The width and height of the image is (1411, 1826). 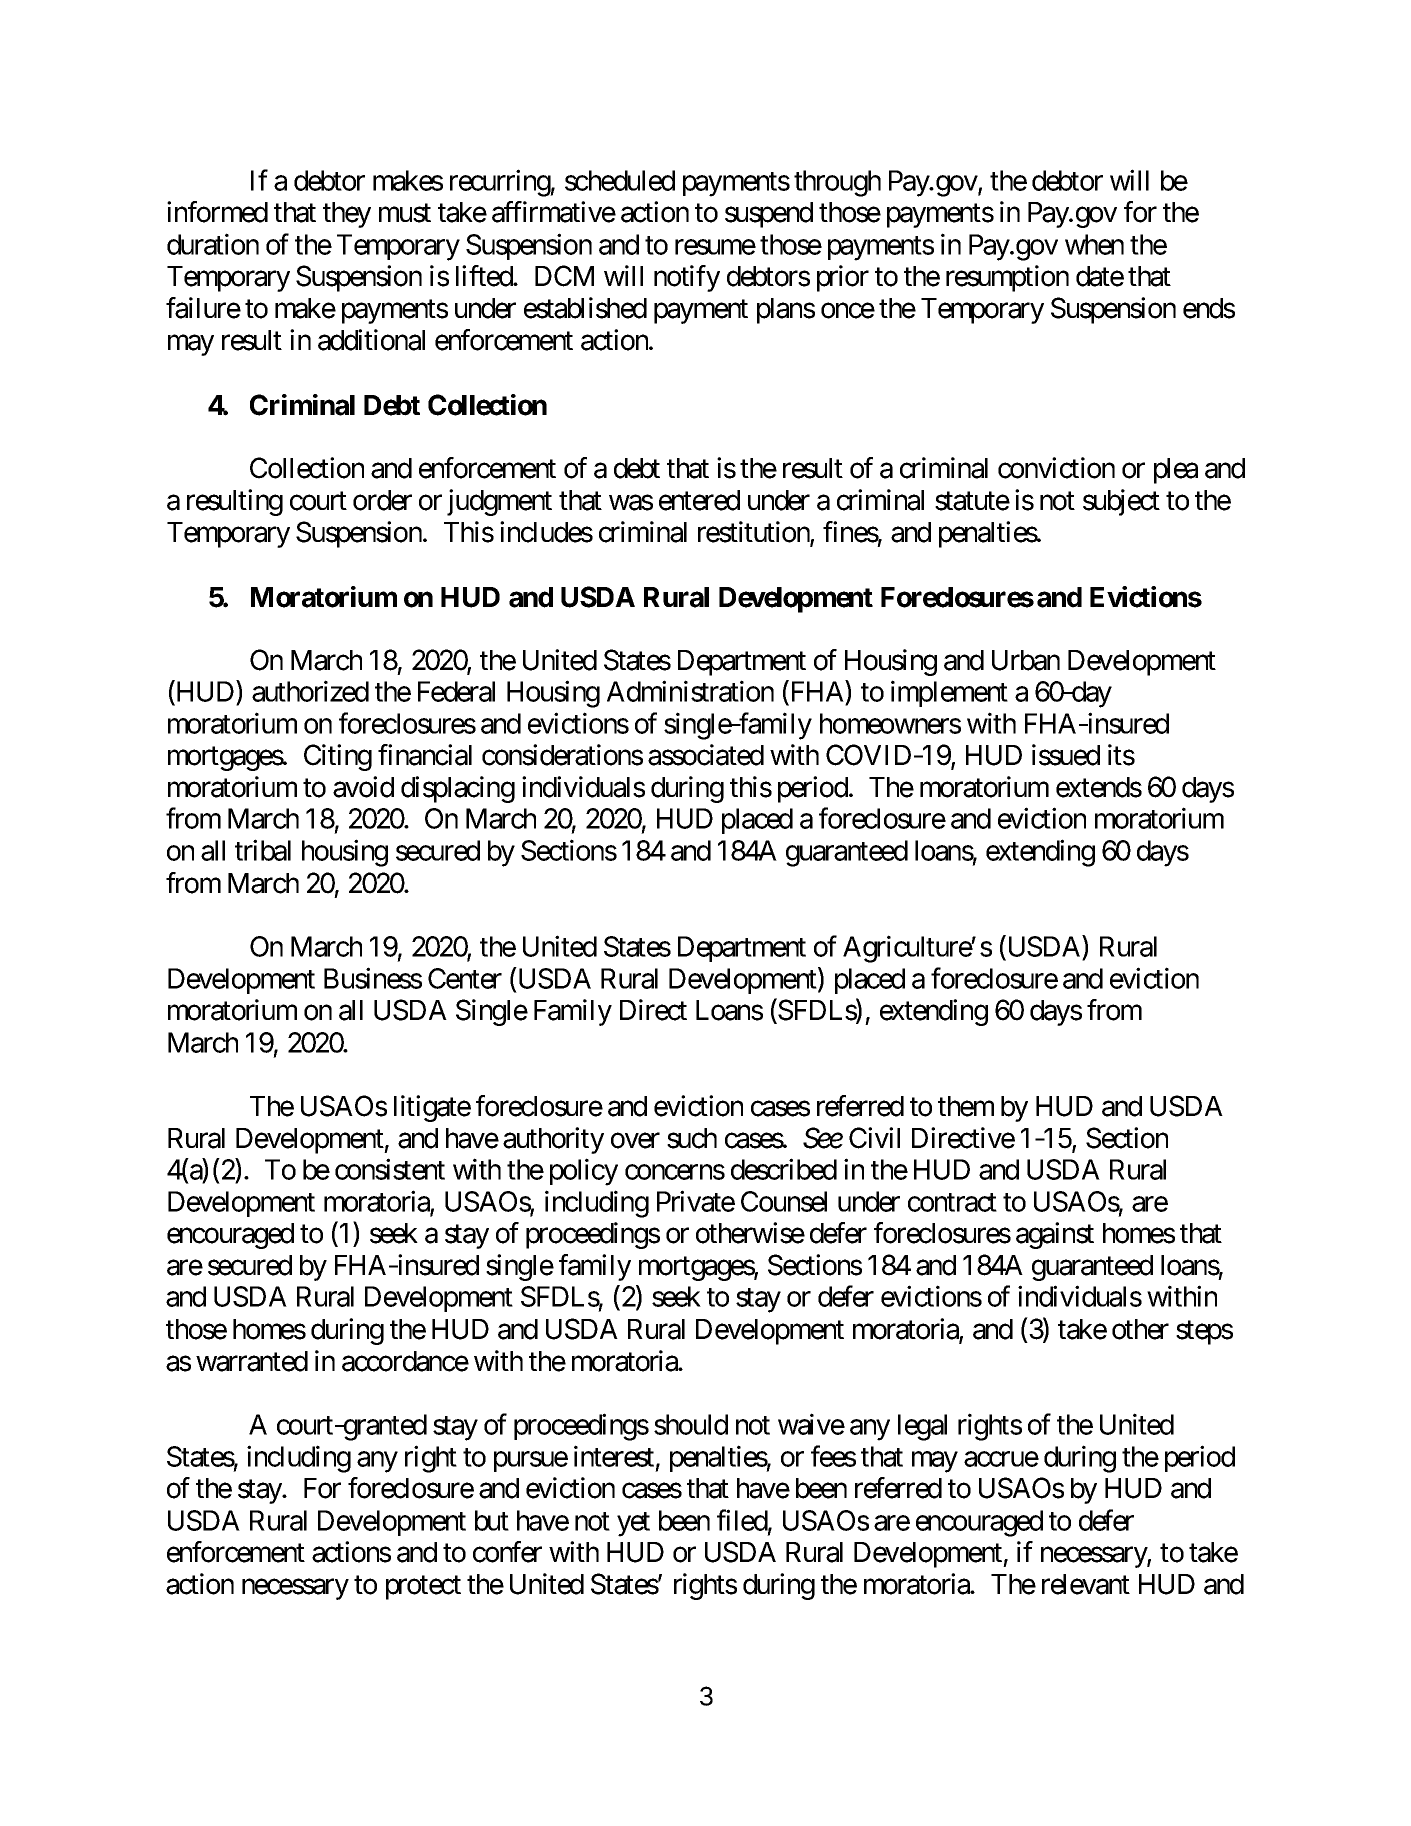 I want to click on relevant, so click(x=1086, y=1584).
